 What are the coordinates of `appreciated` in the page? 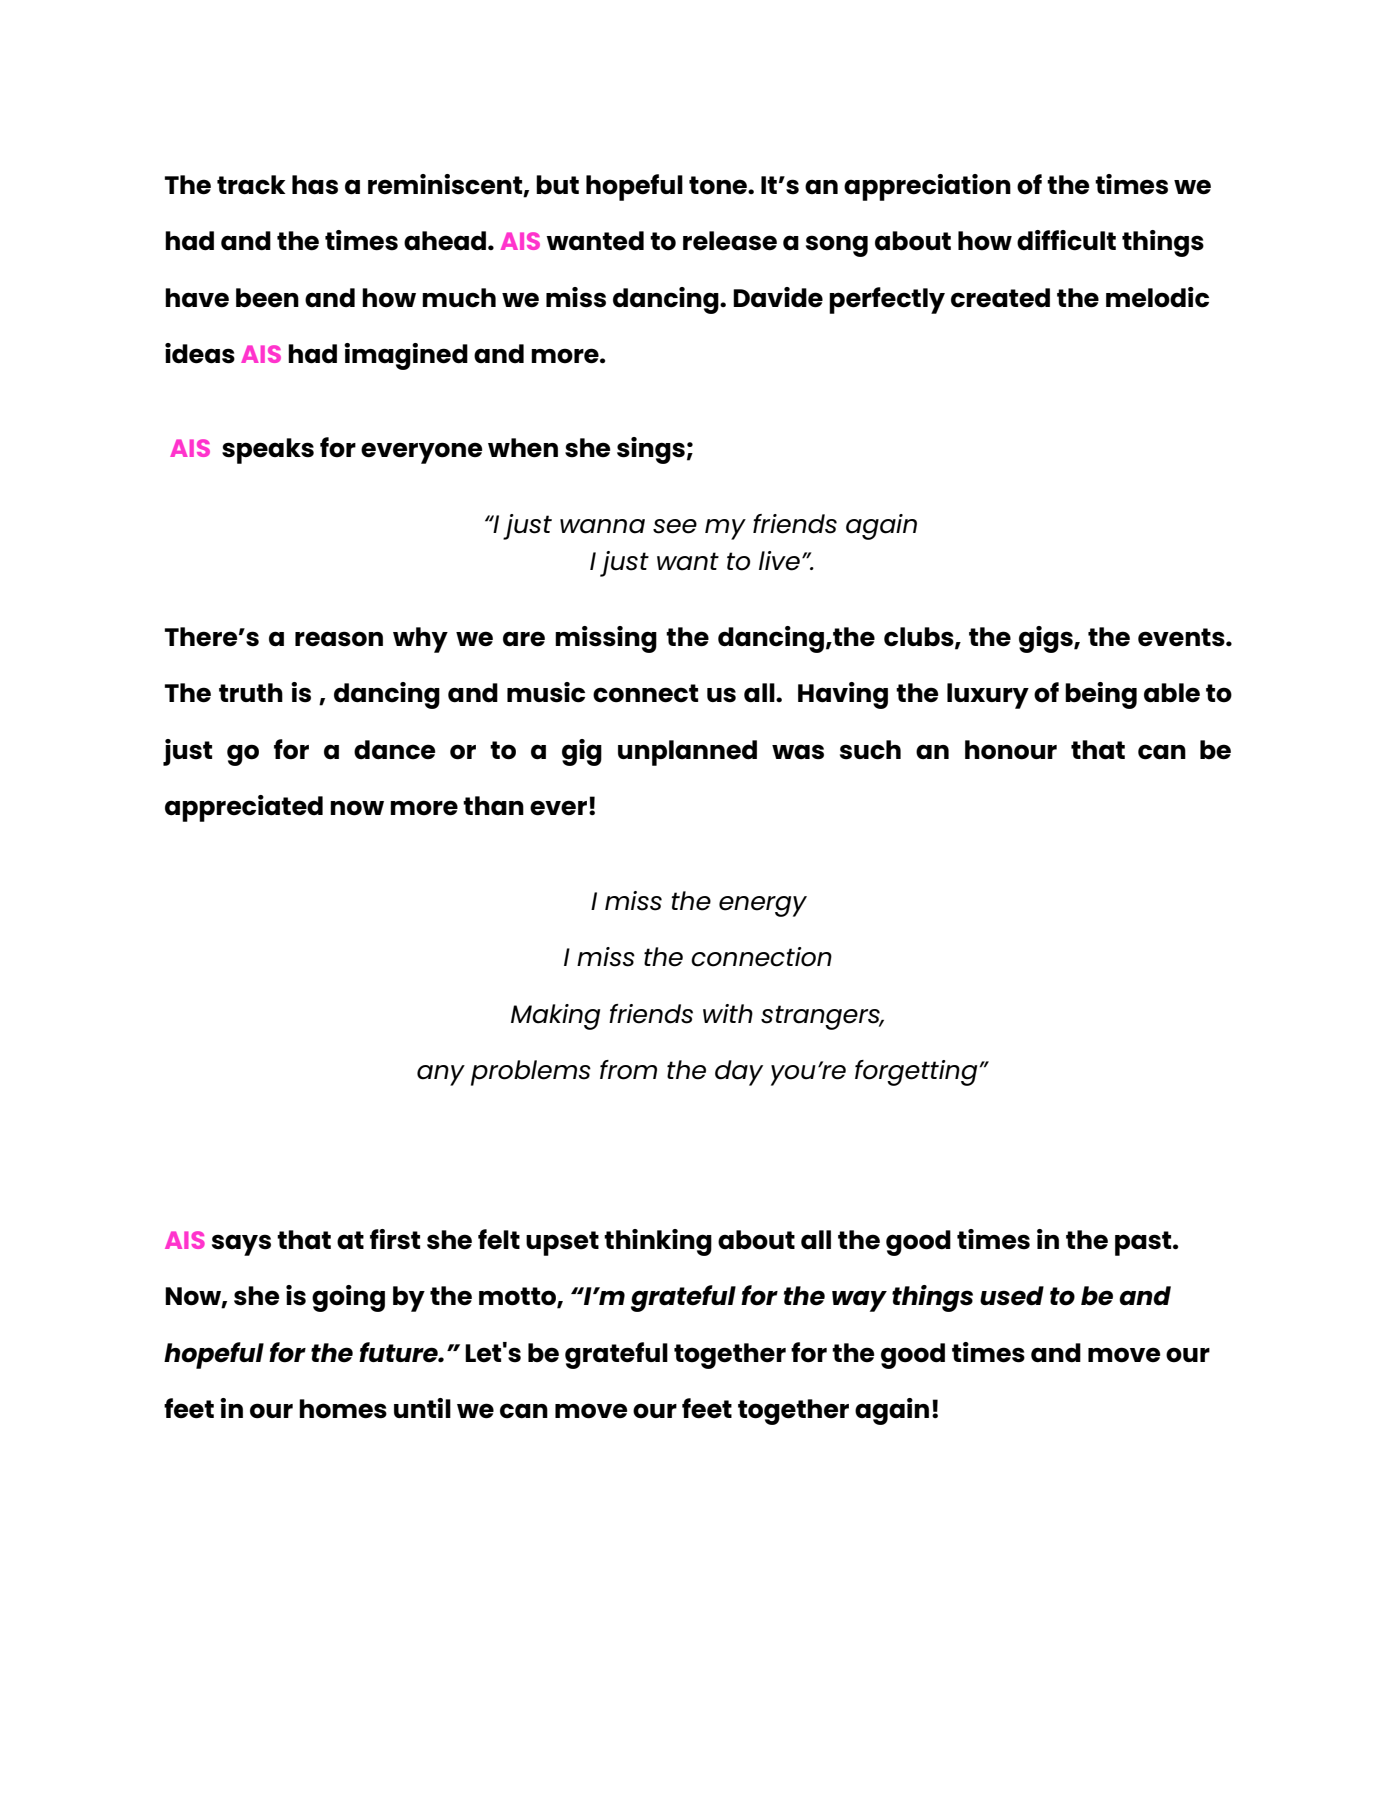 It's located at (244, 808).
